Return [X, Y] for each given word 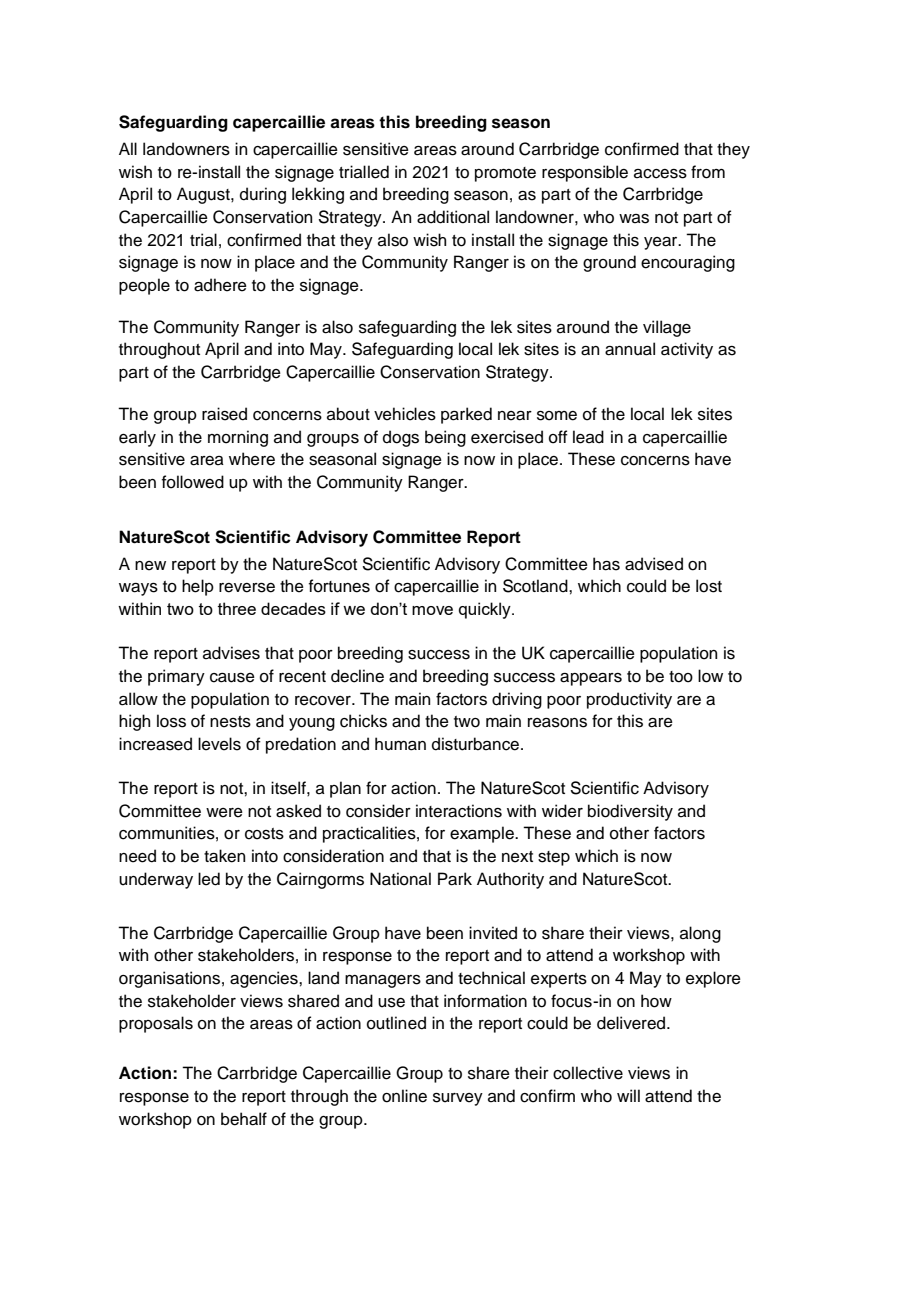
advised [654, 564]
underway [156, 880]
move [432, 610]
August [204, 195]
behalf [244, 1119]
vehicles [405, 414]
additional [453, 217]
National [400, 879]
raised [224, 414]
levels [219, 744]
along [700, 934]
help [198, 587]
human [400, 744]
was [634, 219]
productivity [629, 700]
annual [630, 349]
